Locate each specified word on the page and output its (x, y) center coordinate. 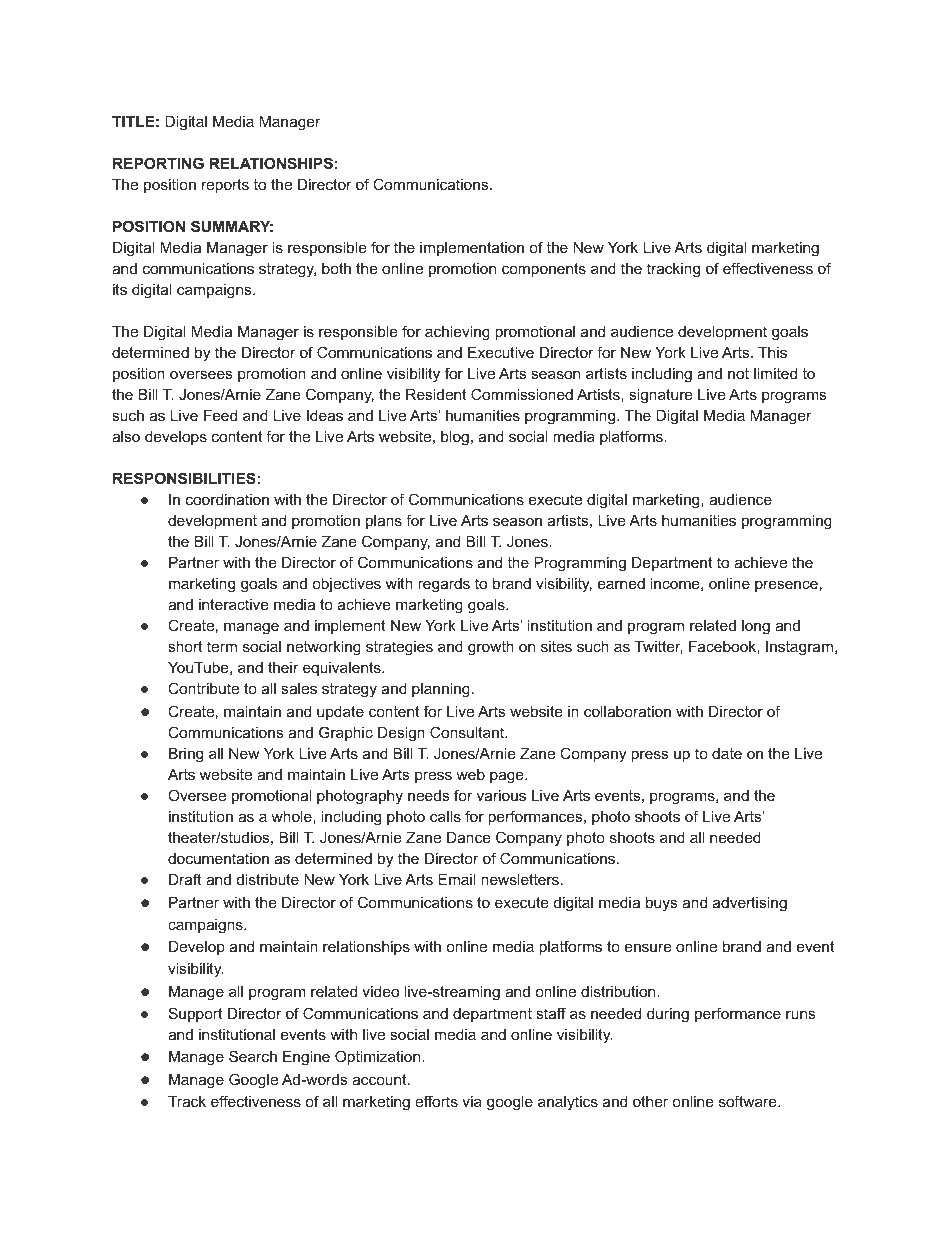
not (738, 373)
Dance (469, 837)
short (185, 646)
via (472, 1101)
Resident (436, 394)
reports (225, 186)
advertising (750, 904)
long (756, 627)
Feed (220, 415)
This (772, 352)
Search (253, 1056)
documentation (218, 858)
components (544, 270)
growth (491, 648)
